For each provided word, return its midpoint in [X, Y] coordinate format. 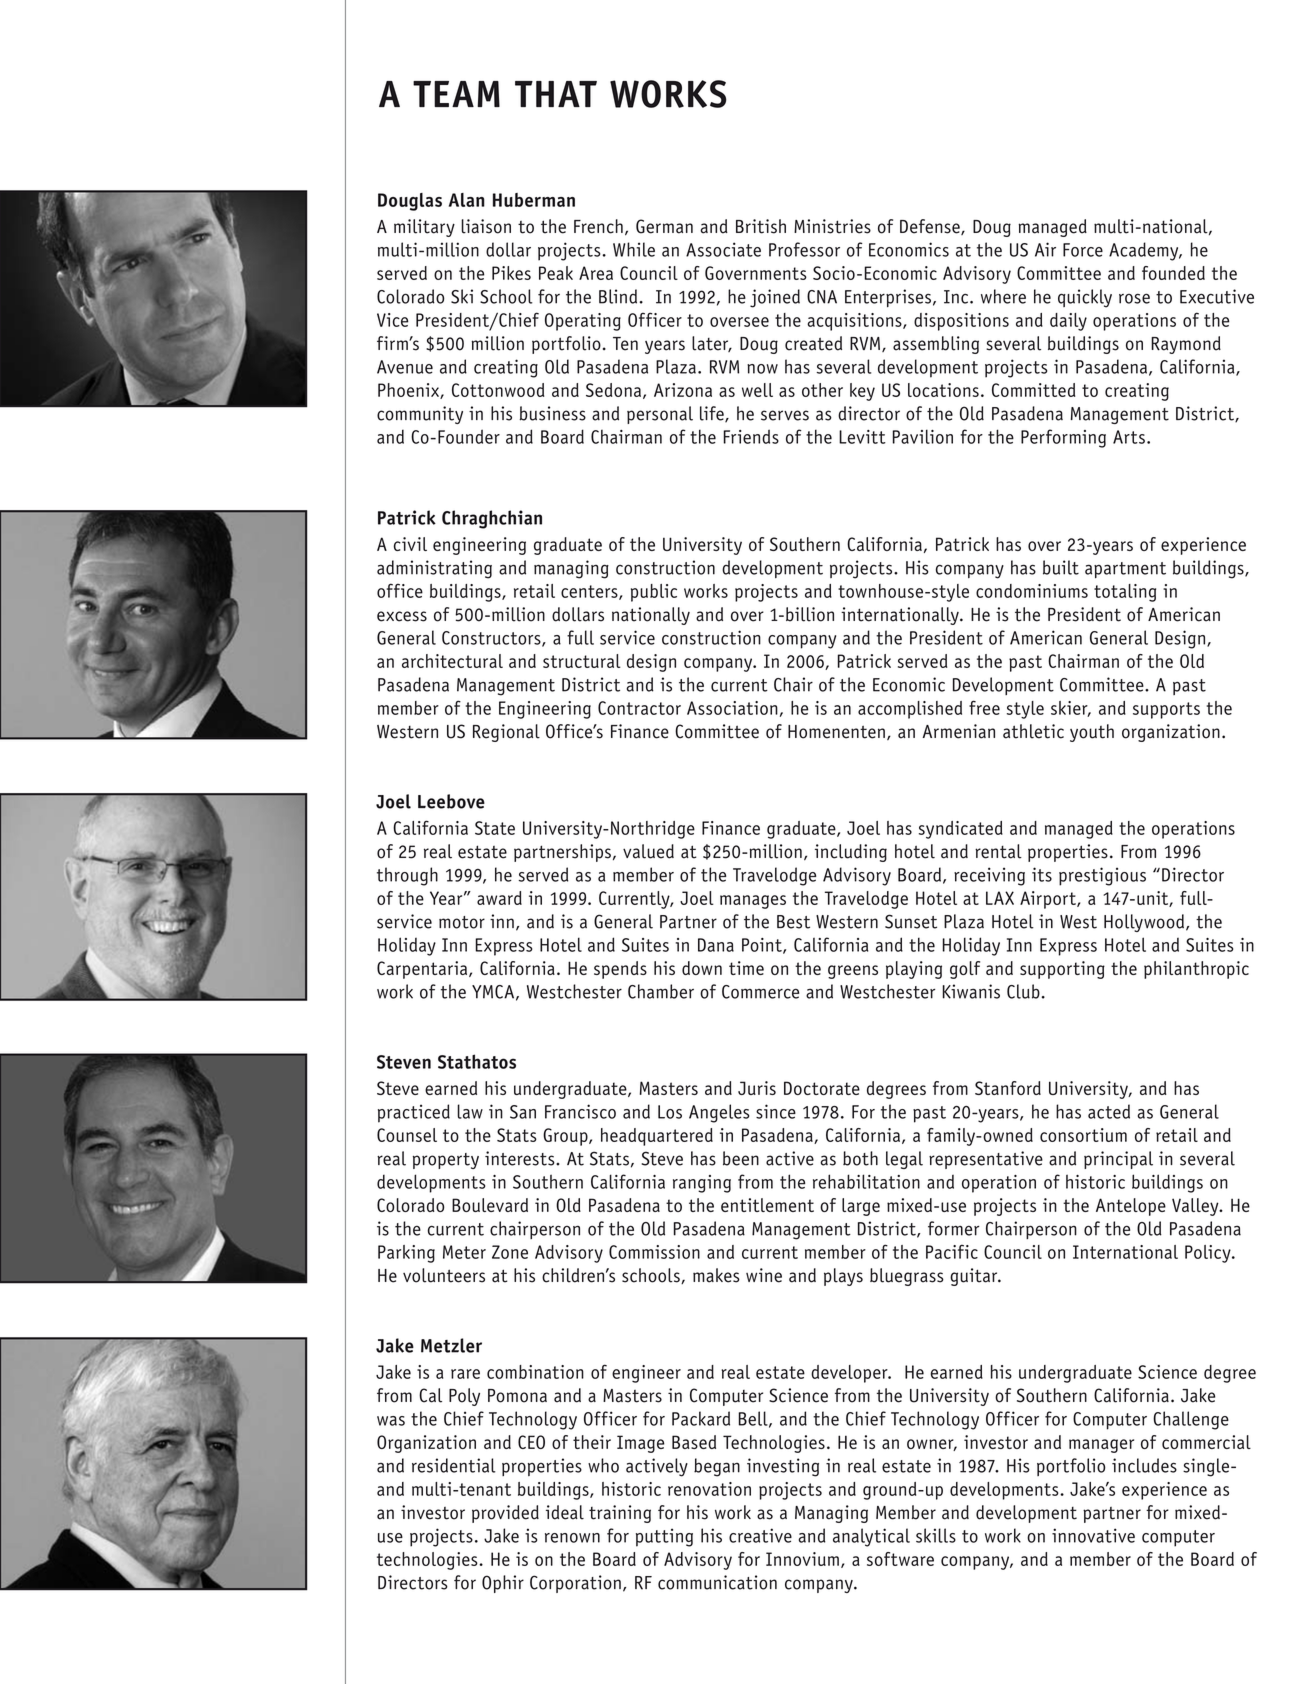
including [851, 853]
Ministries [832, 226]
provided [505, 1514]
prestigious [1102, 876]
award [499, 898]
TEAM [456, 94]
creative [760, 1535]
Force [1083, 250]
